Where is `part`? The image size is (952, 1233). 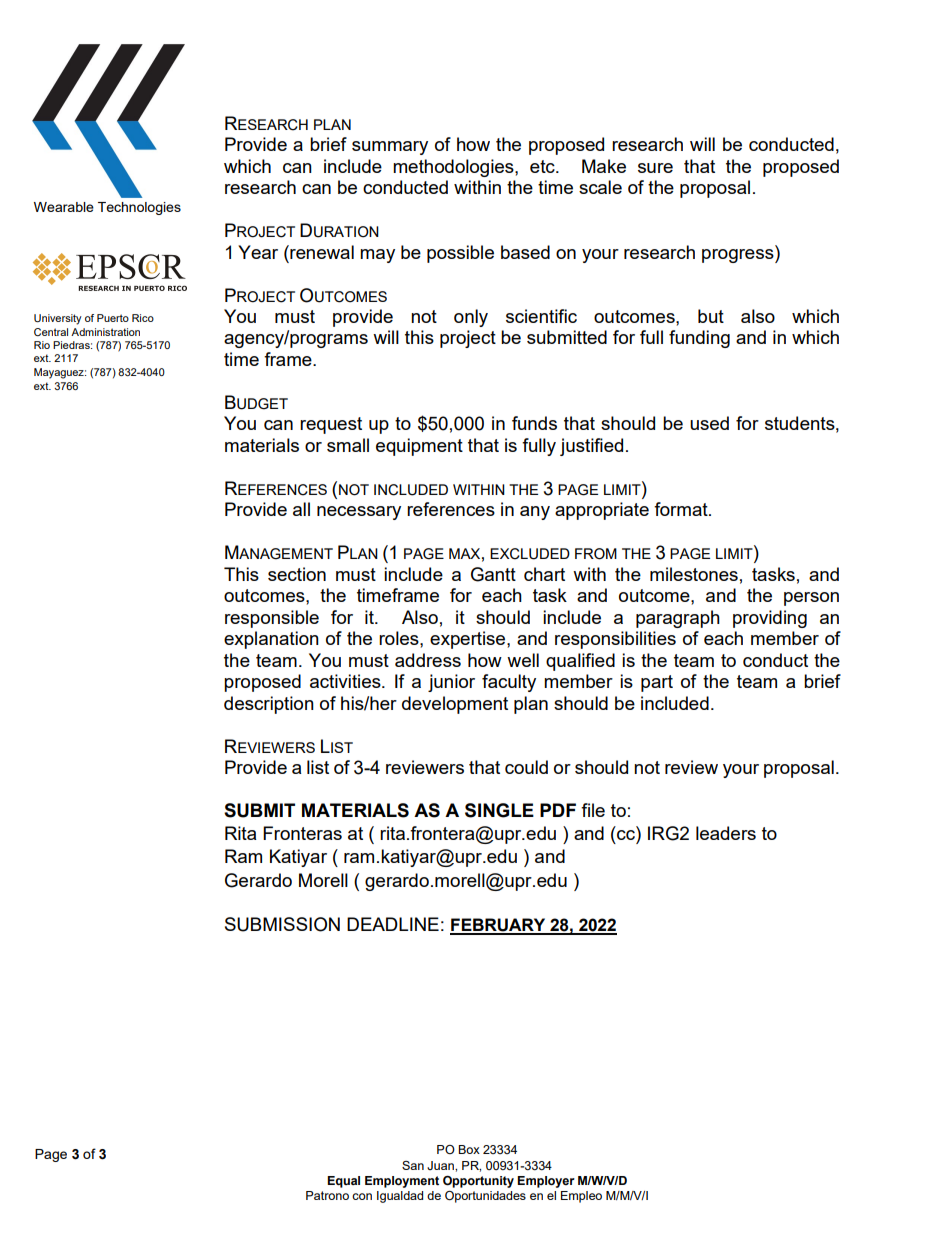
part is located at coordinates (657, 683).
